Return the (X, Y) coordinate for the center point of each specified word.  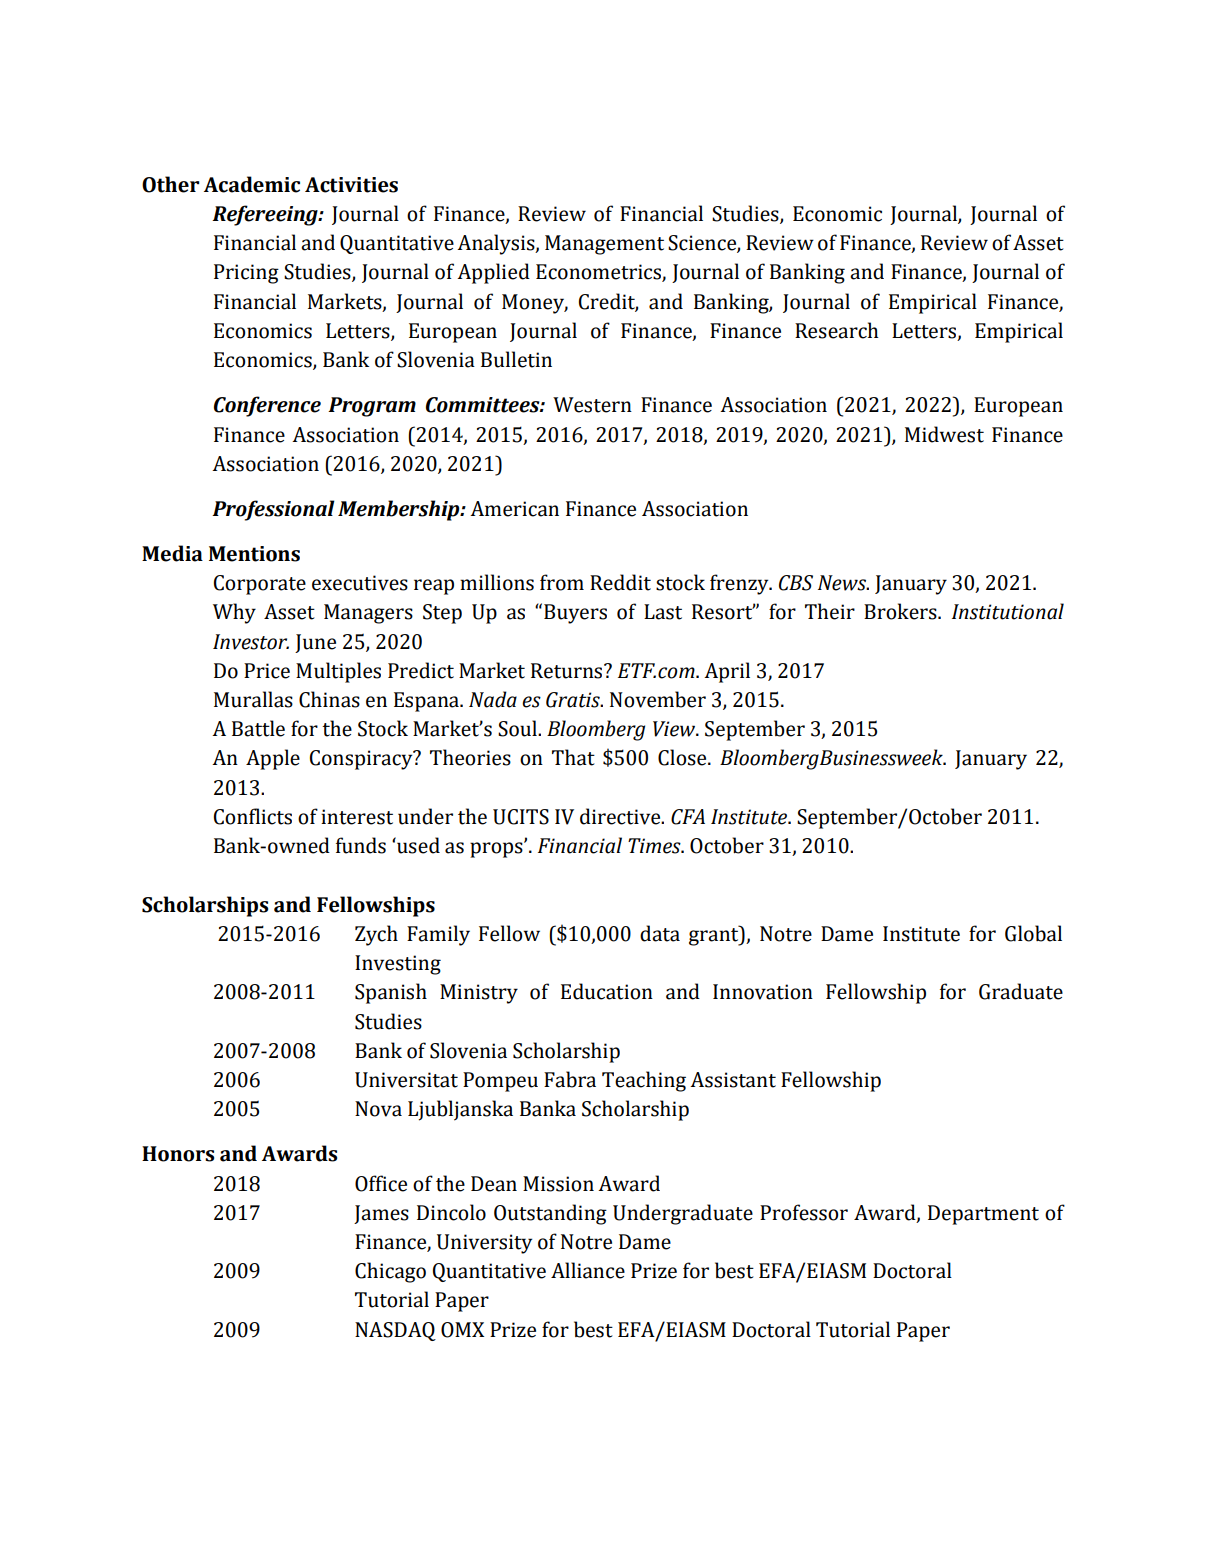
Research (836, 330)
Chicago (390, 1272)
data (660, 933)
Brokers (901, 611)
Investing (398, 965)
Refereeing (266, 215)
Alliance (588, 1270)
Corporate (260, 585)
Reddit (620, 582)
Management (604, 245)
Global (1033, 933)
